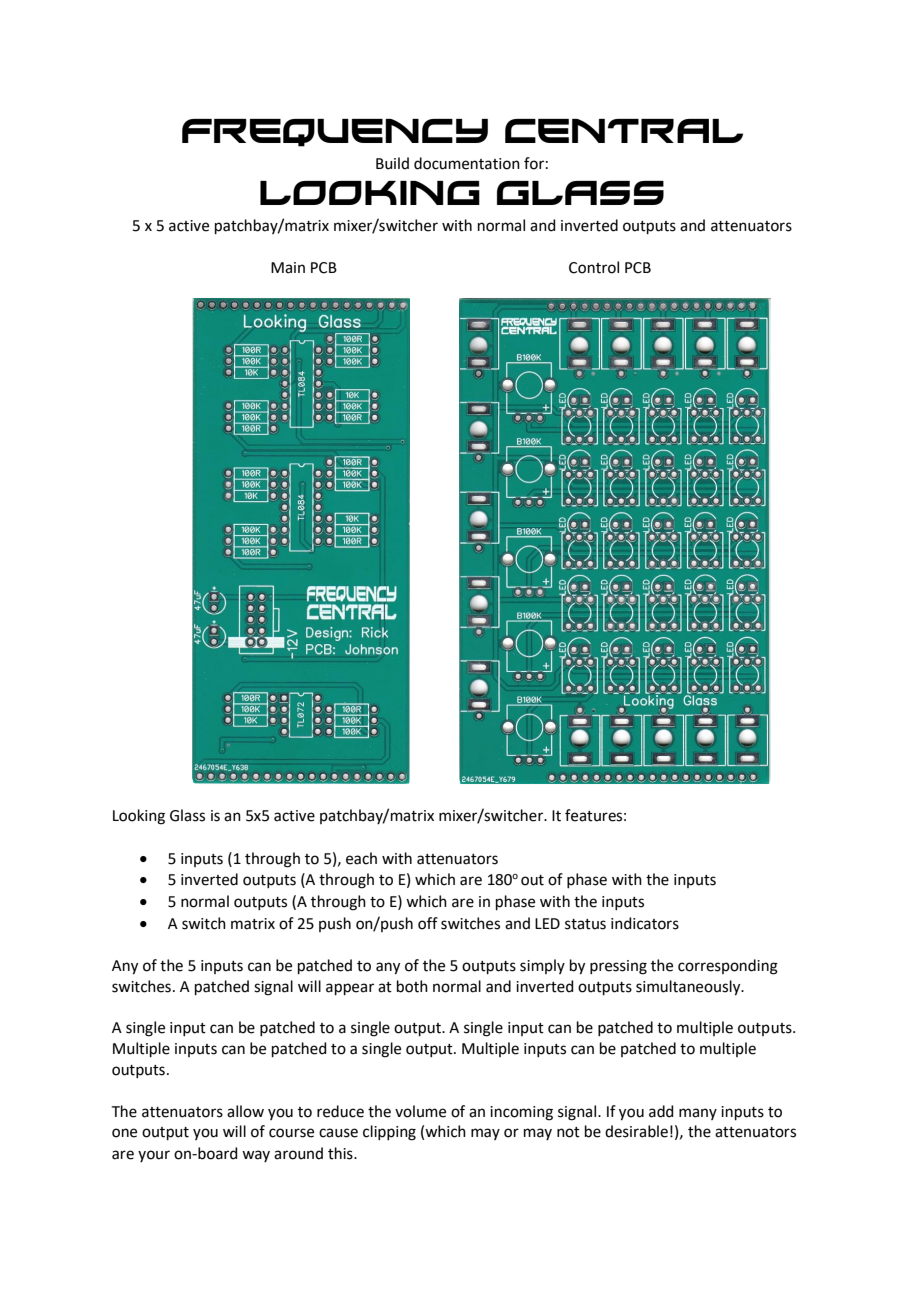 This page has height=1308, width=924. Describe the element at coordinates (467, 163) in the page. I see `documentation` at that location.
